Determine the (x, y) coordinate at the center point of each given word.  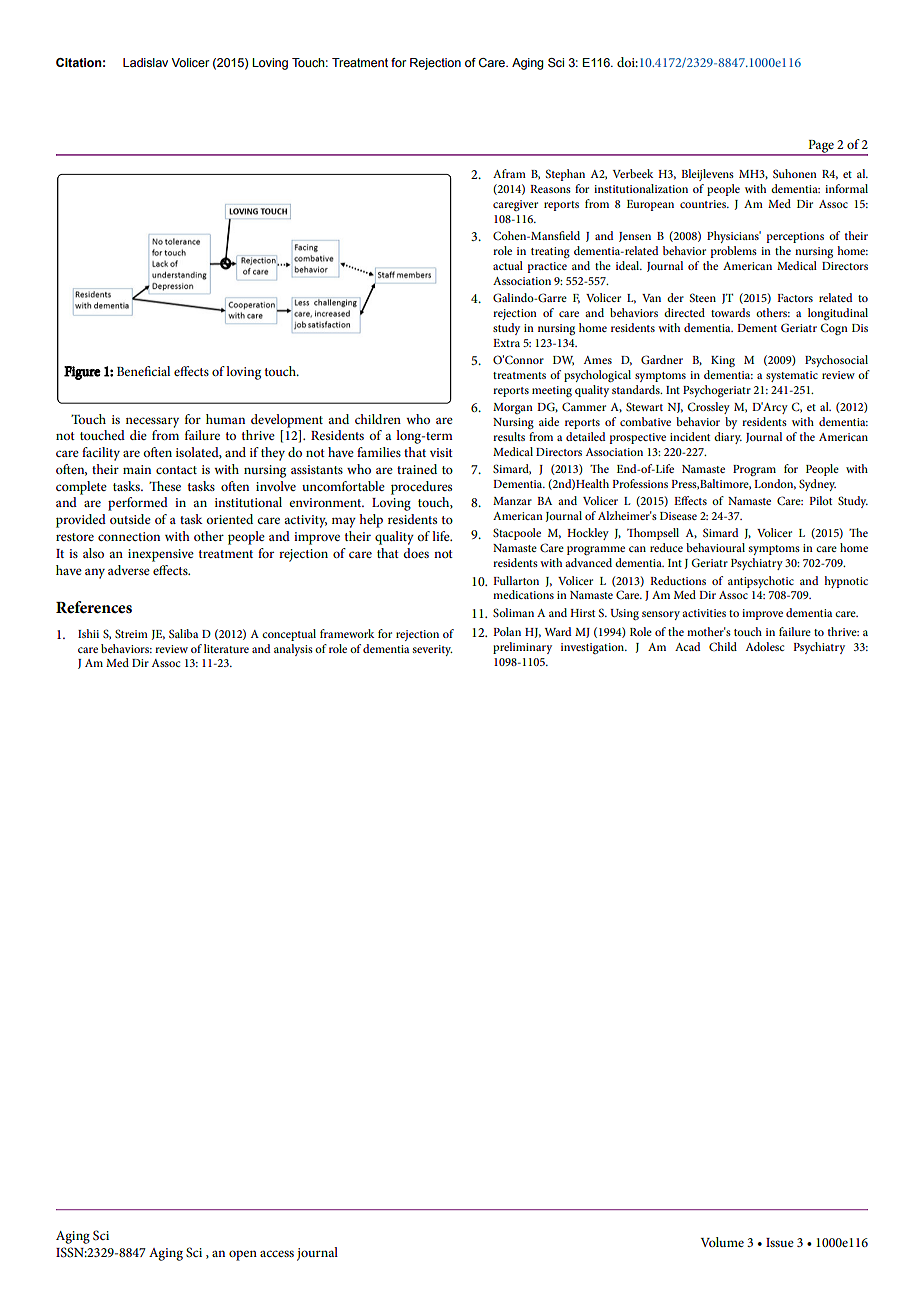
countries (704, 204)
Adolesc (764, 646)
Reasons (550, 189)
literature (226, 648)
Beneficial (143, 371)
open (243, 1255)
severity (432, 650)
